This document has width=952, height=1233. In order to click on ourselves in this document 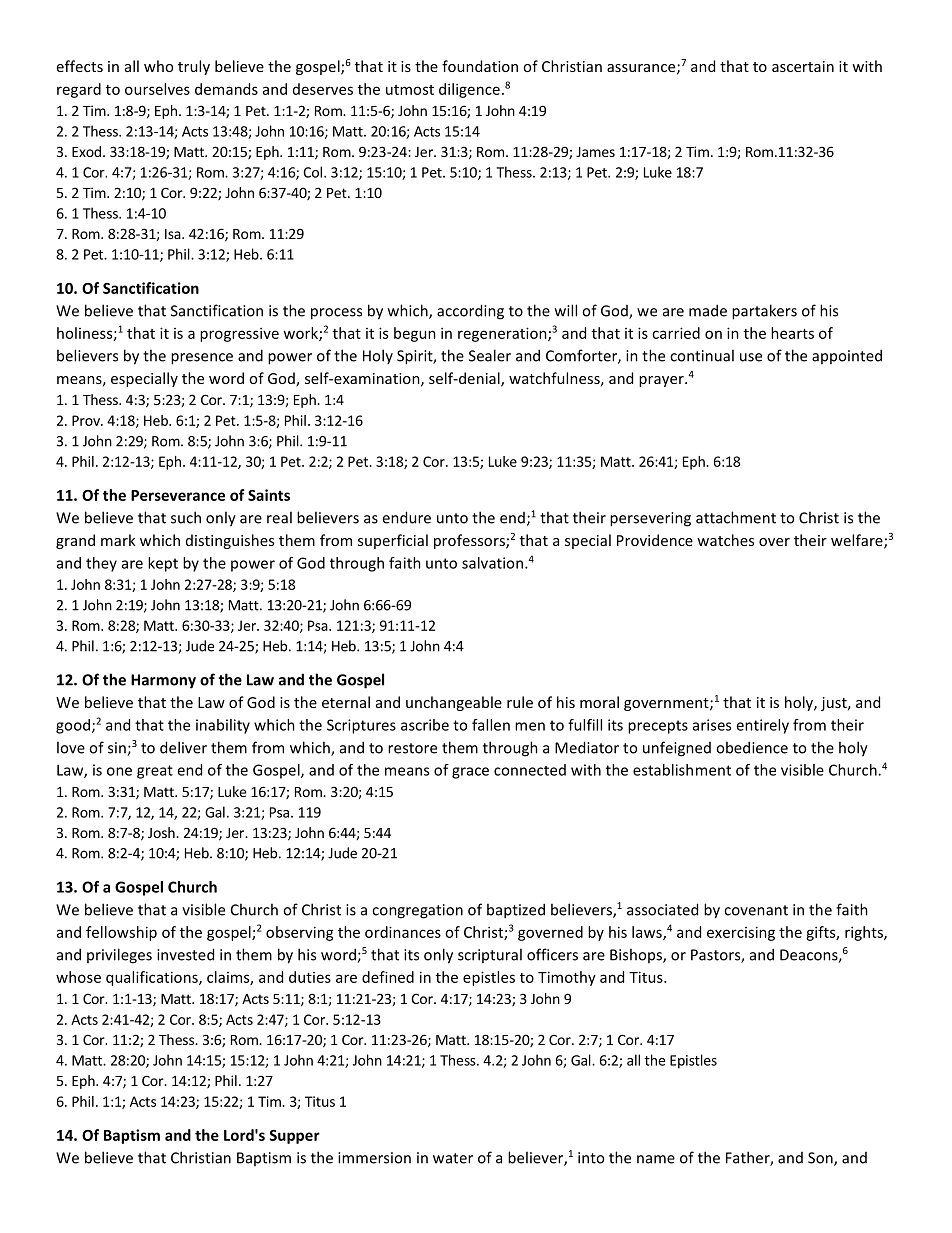, I will do `click(157, 89)`.
